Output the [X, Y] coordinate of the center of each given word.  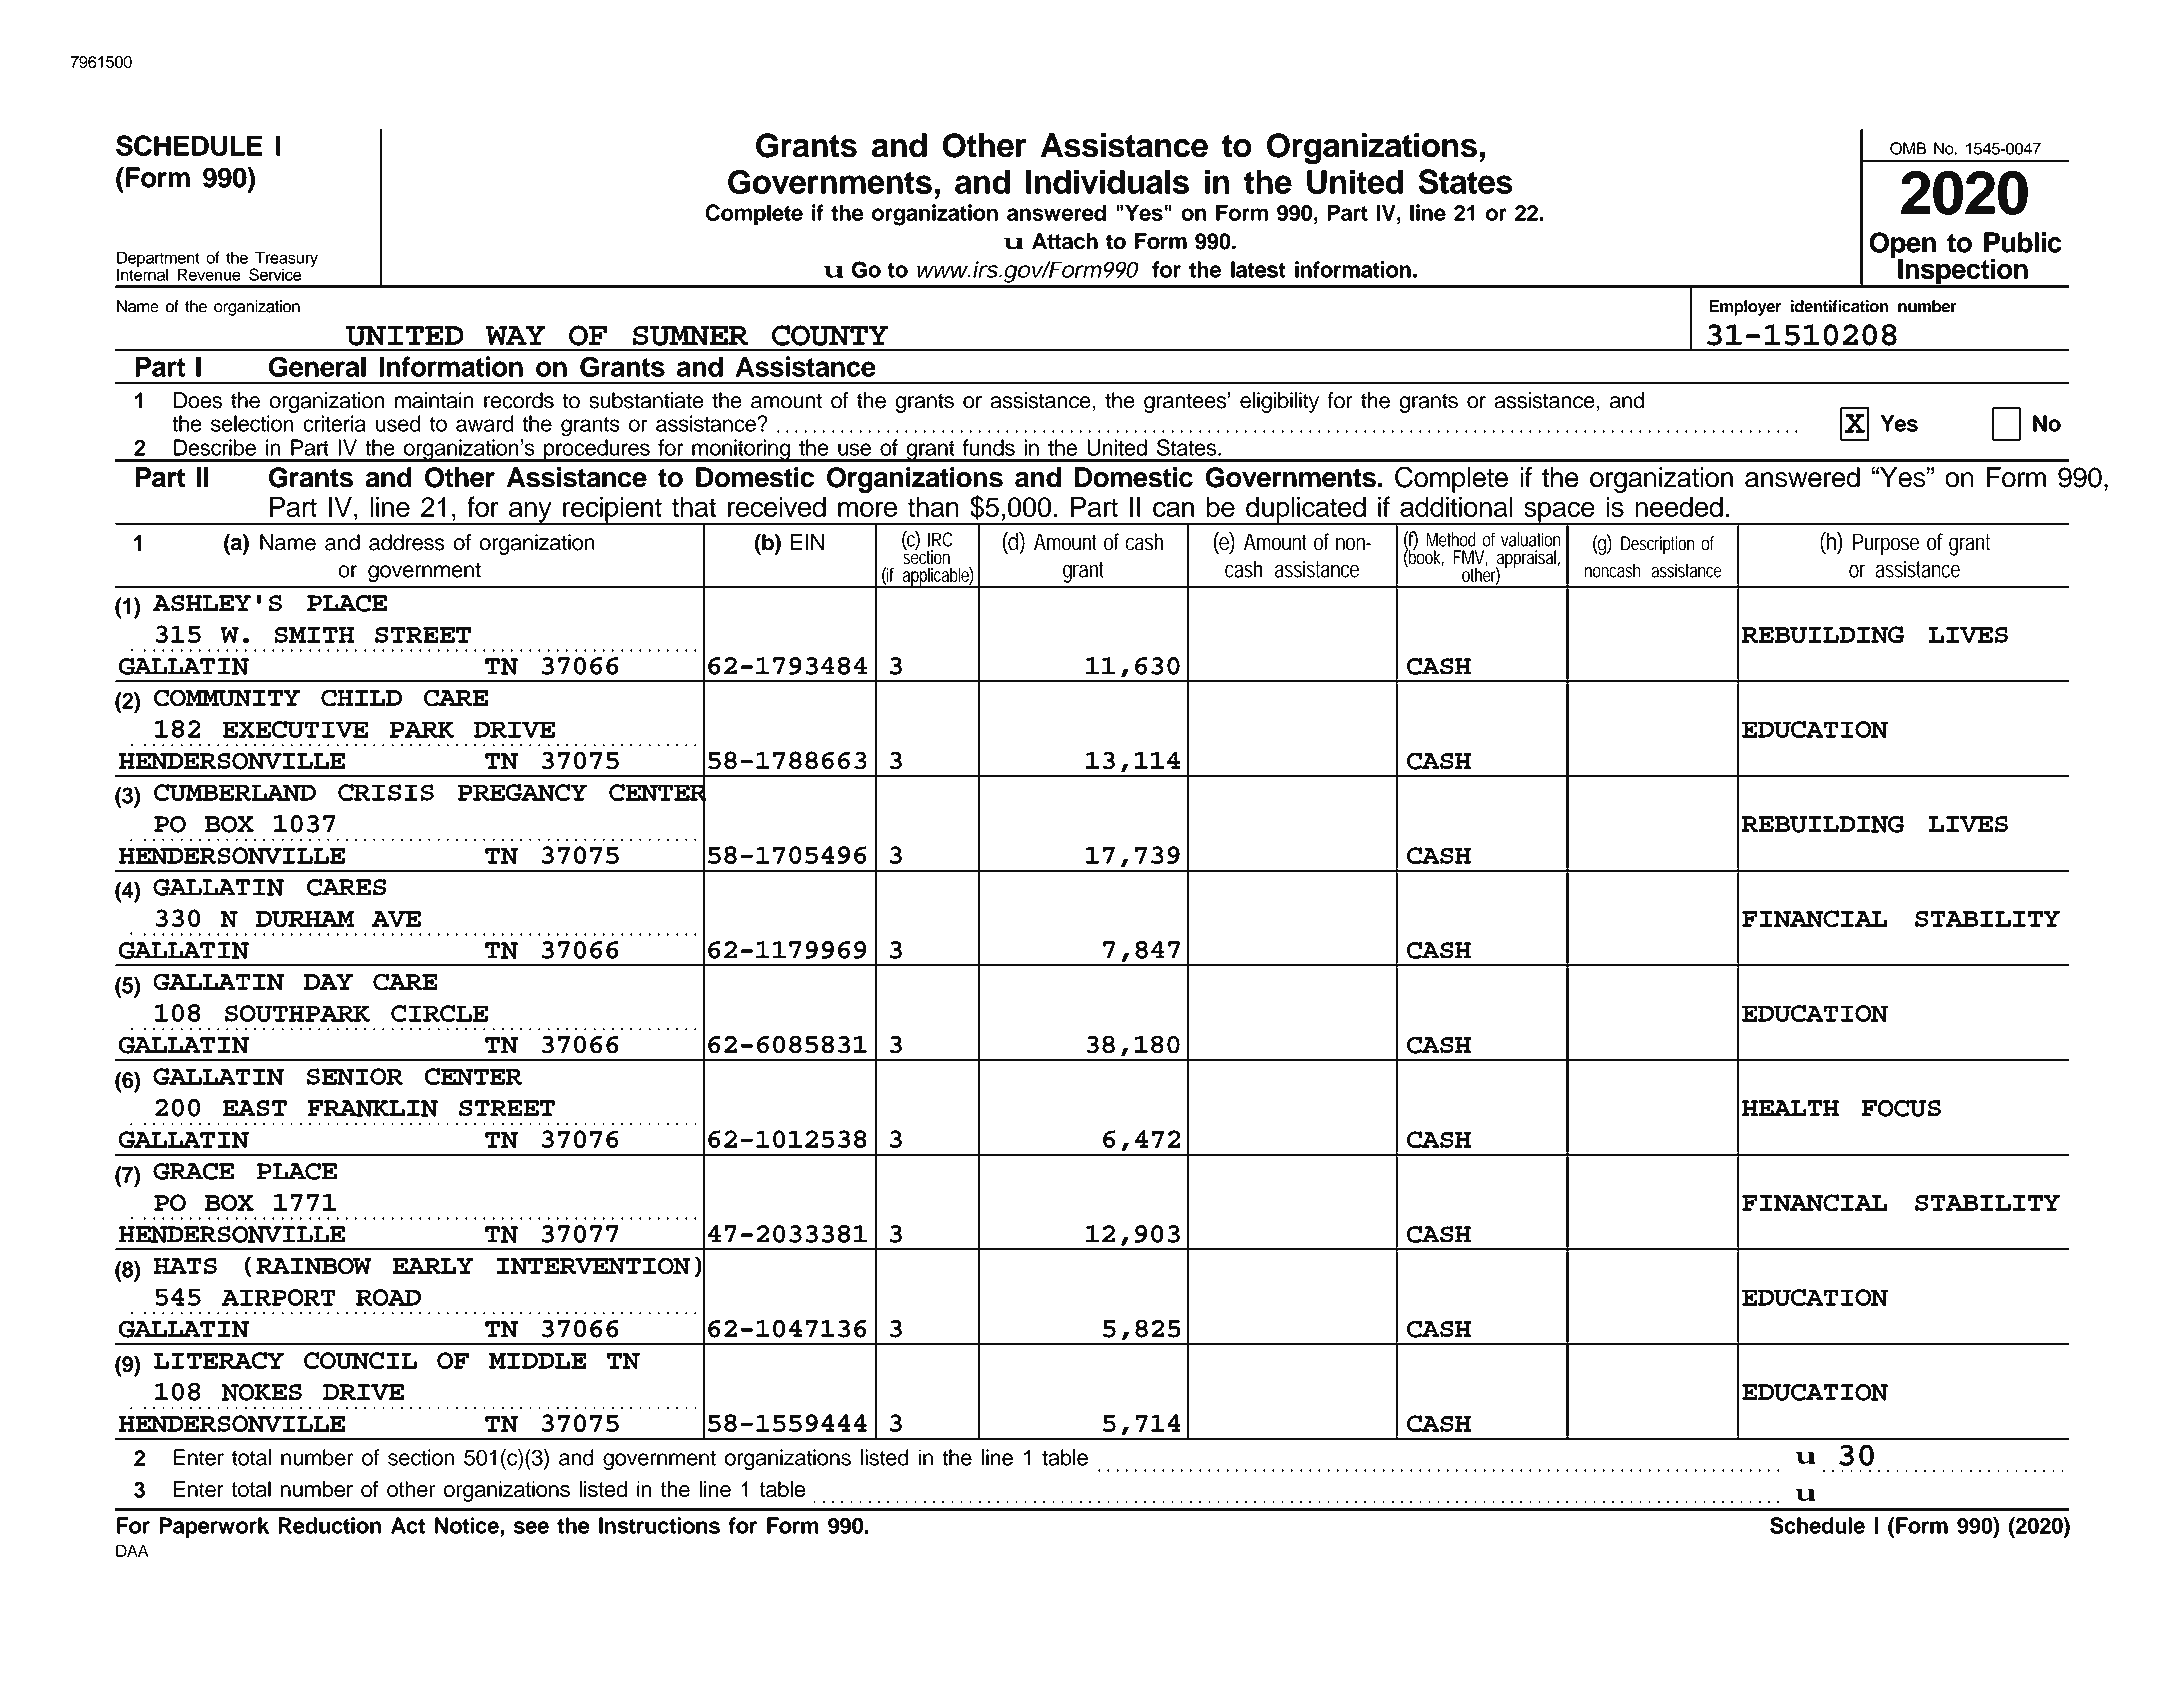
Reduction [329, 1525]
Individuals [1107, 181]
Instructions [659, 1525]
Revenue [209, 274]
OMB [1908, 148]
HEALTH [1790, 1108]
